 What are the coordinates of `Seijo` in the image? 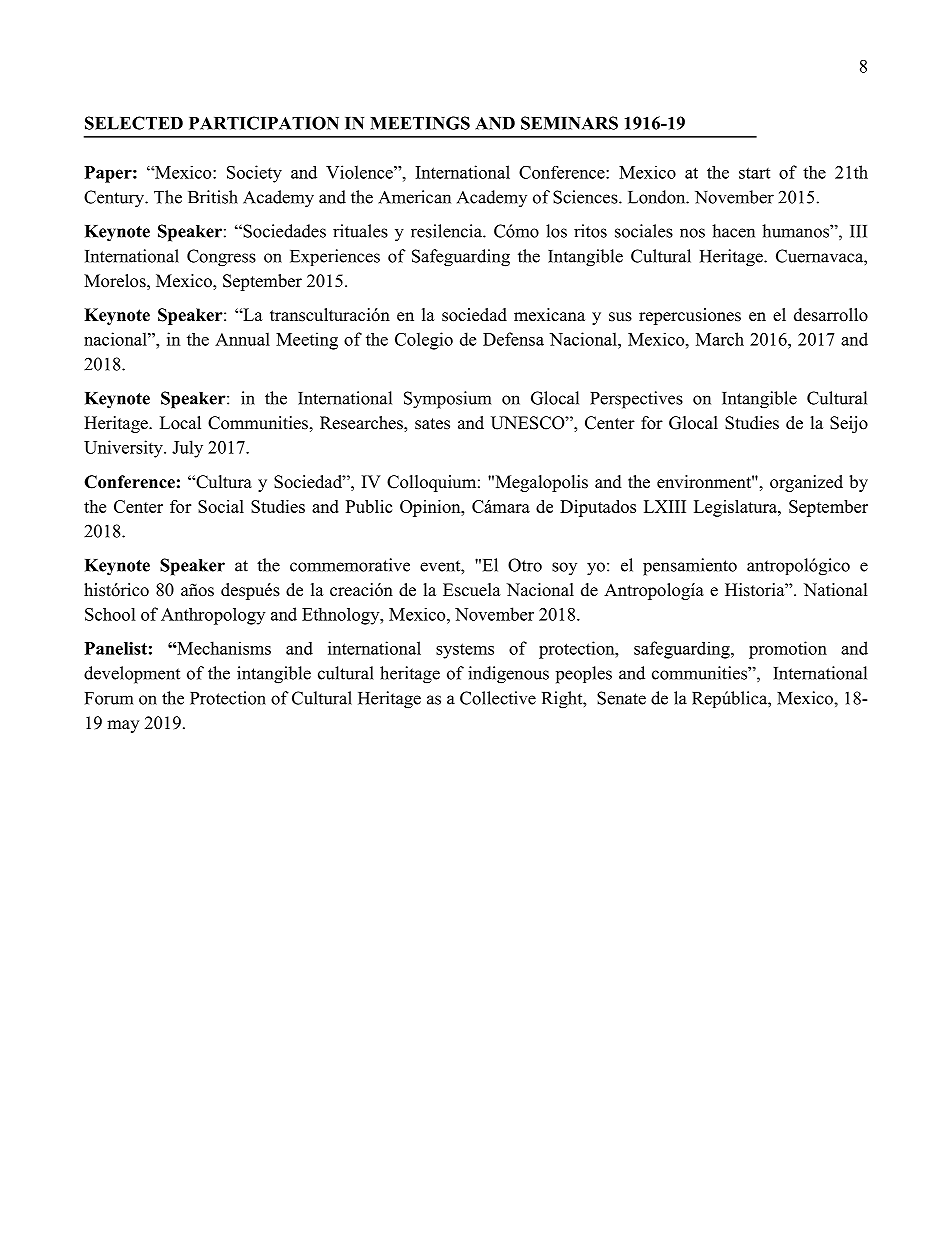 It's located at (849, 424).
